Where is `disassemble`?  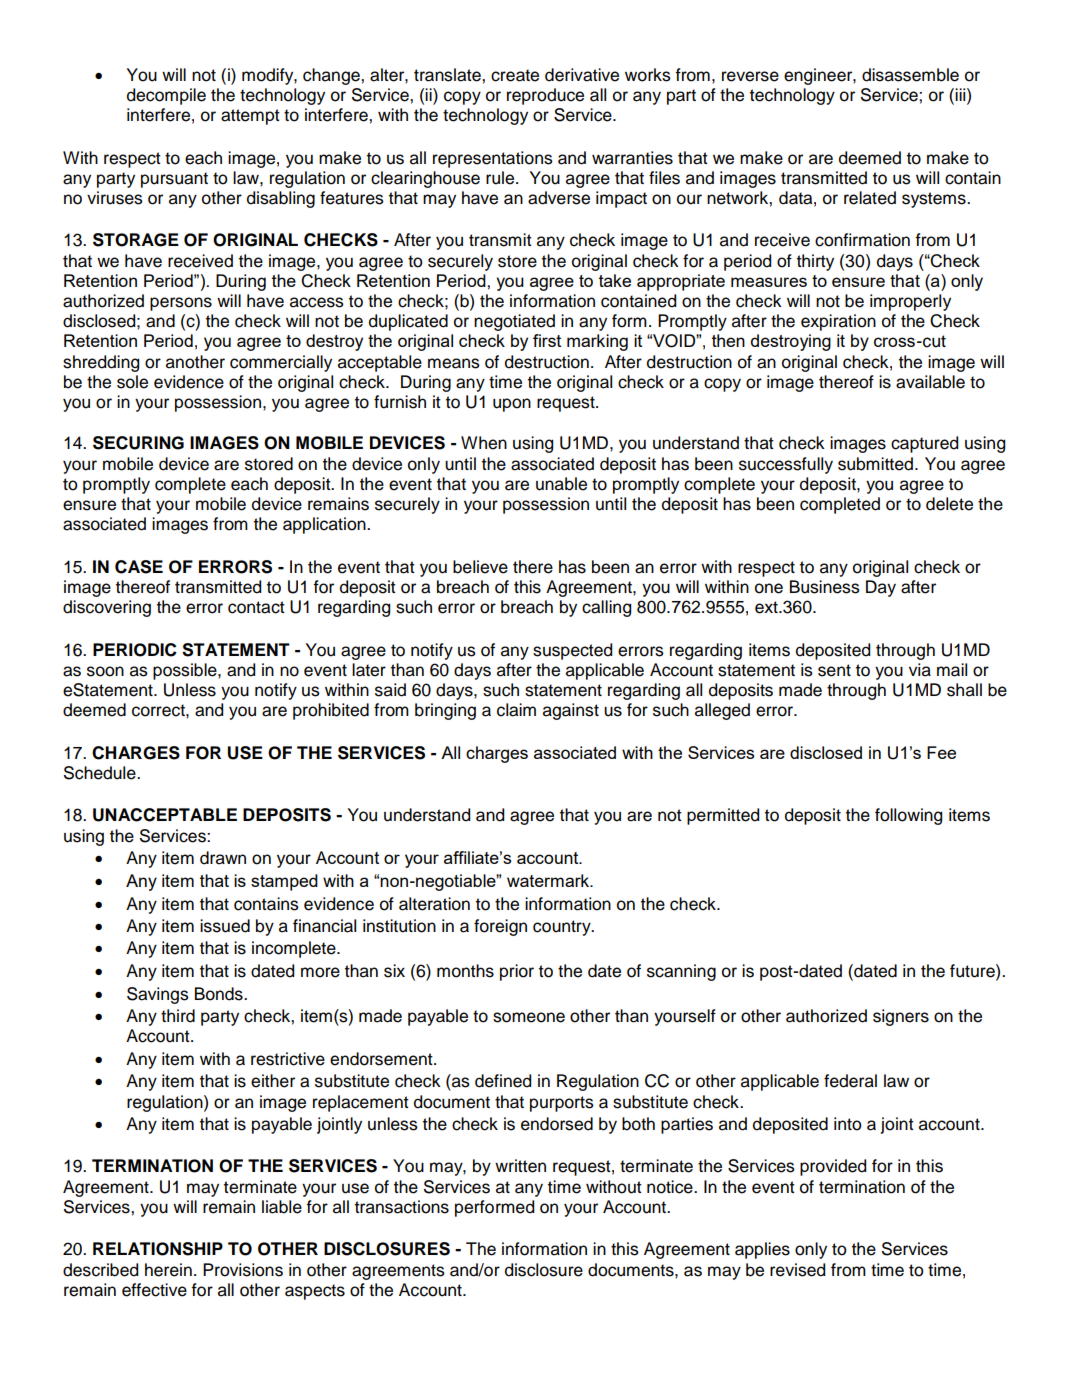 disassemble is located at coordinates (910, 75).
